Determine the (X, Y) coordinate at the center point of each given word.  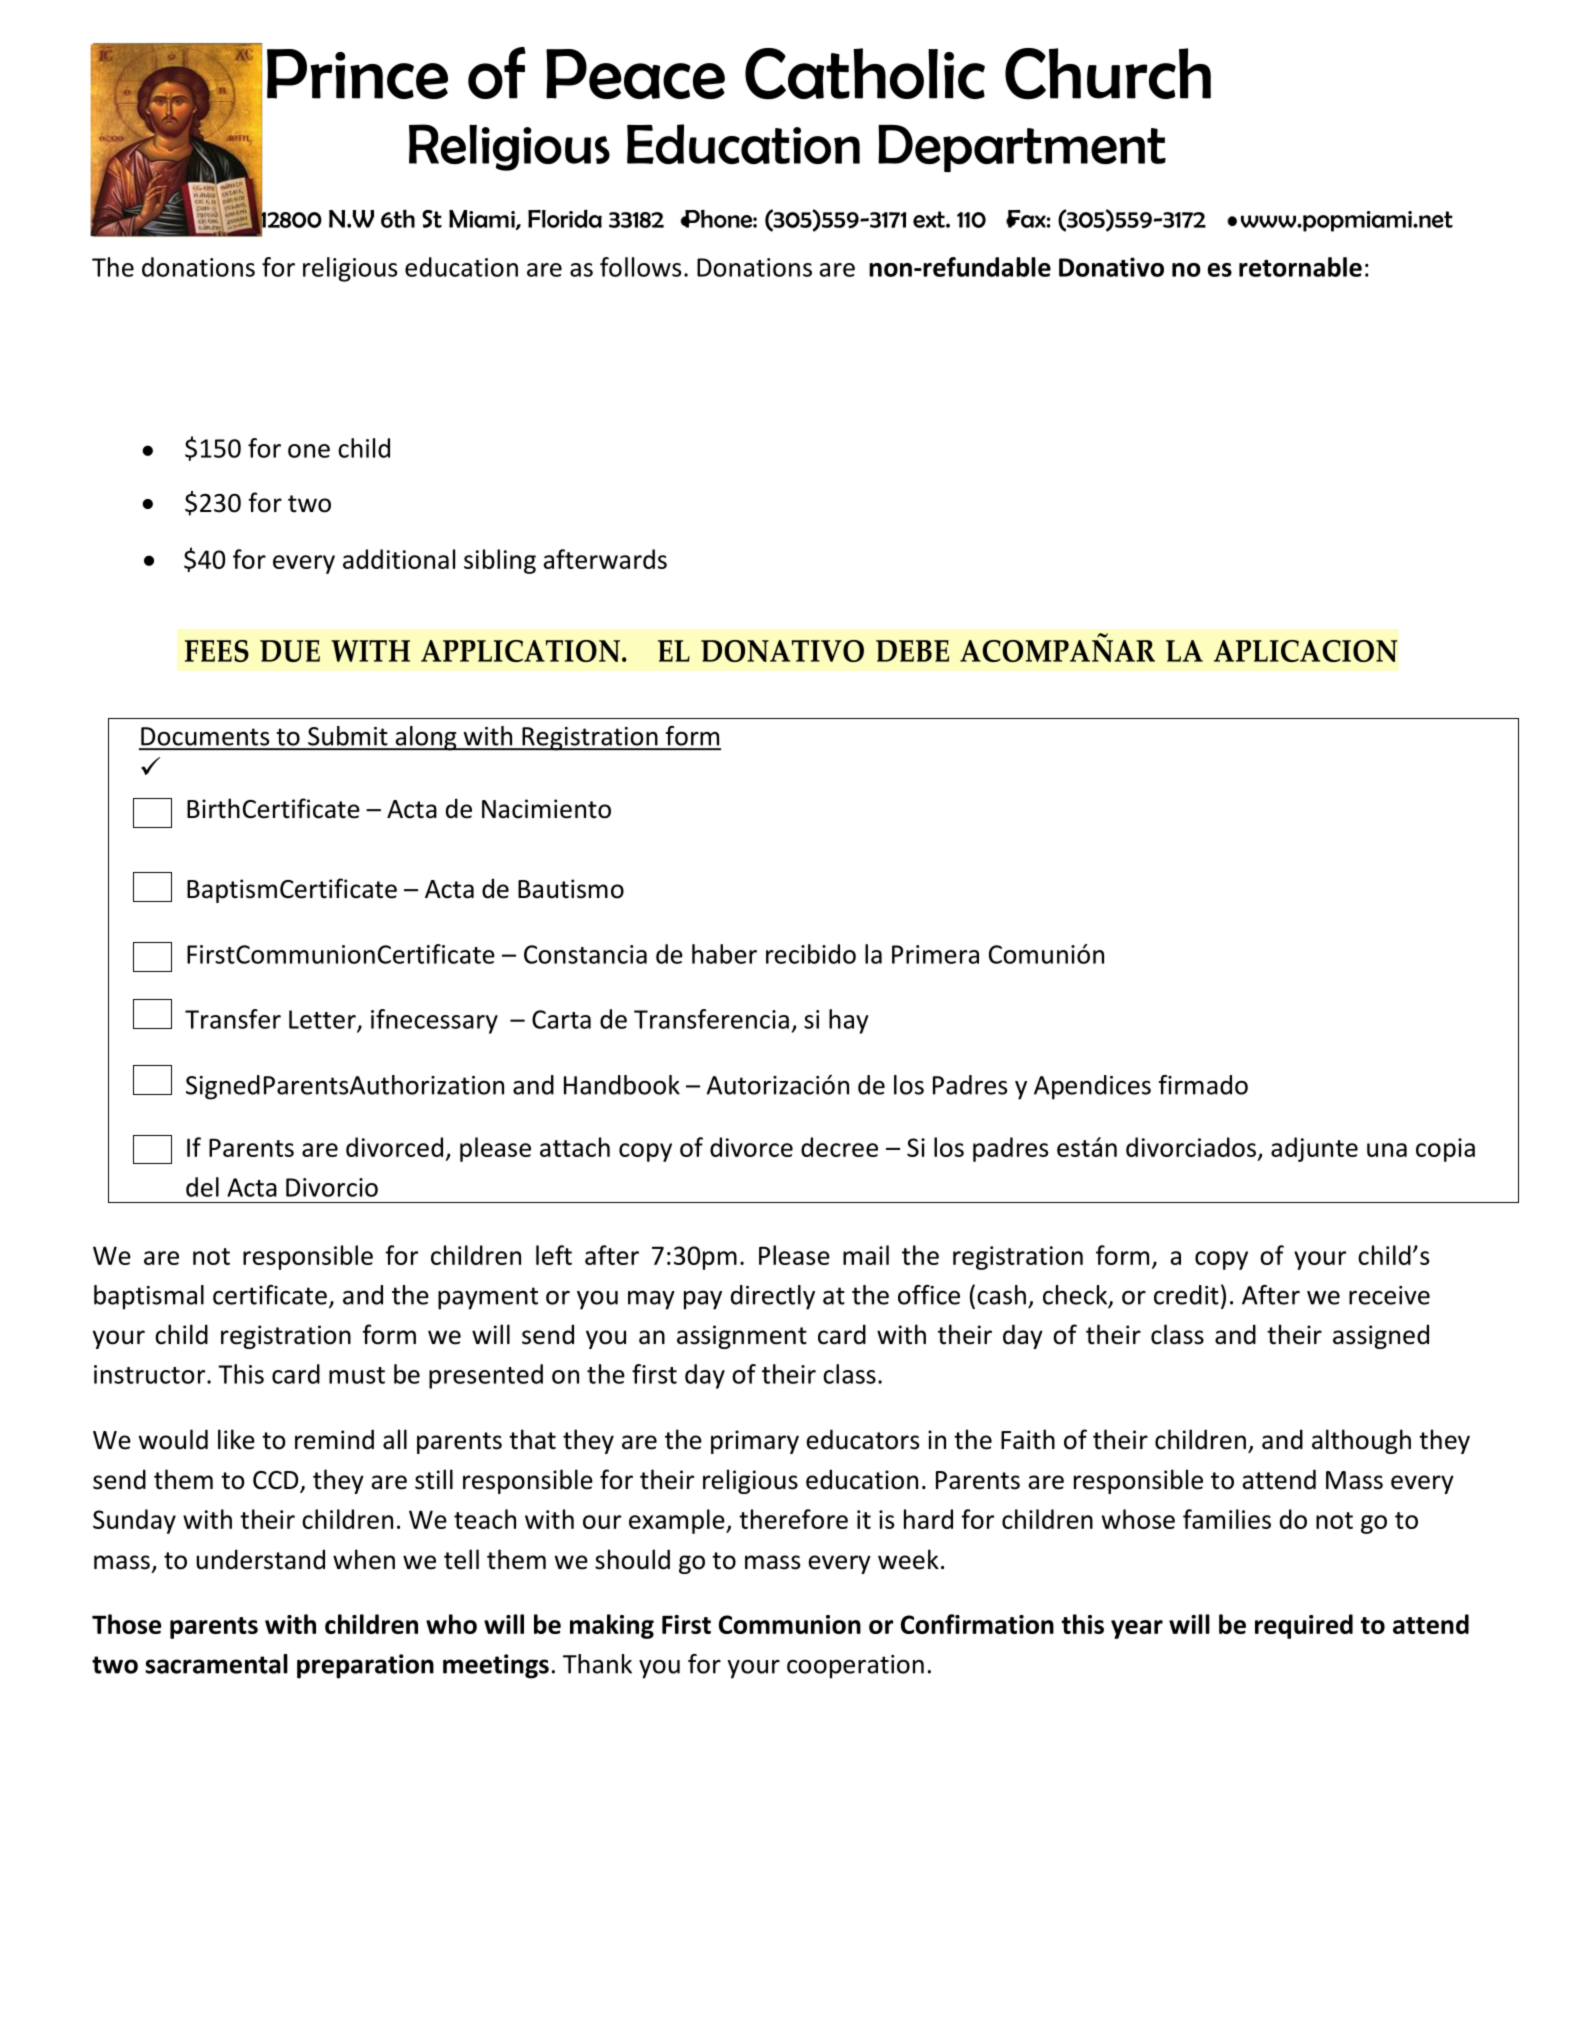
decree (839, 1147)
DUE (290, 651)
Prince (357, 74)
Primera (935, 954)
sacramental (216, 1664)
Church (1108, 74)
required (1304, 1626)
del (202, 1187)
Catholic (865, 74)
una (1387, 1150)
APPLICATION (520, 651)
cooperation (855, 1667)
